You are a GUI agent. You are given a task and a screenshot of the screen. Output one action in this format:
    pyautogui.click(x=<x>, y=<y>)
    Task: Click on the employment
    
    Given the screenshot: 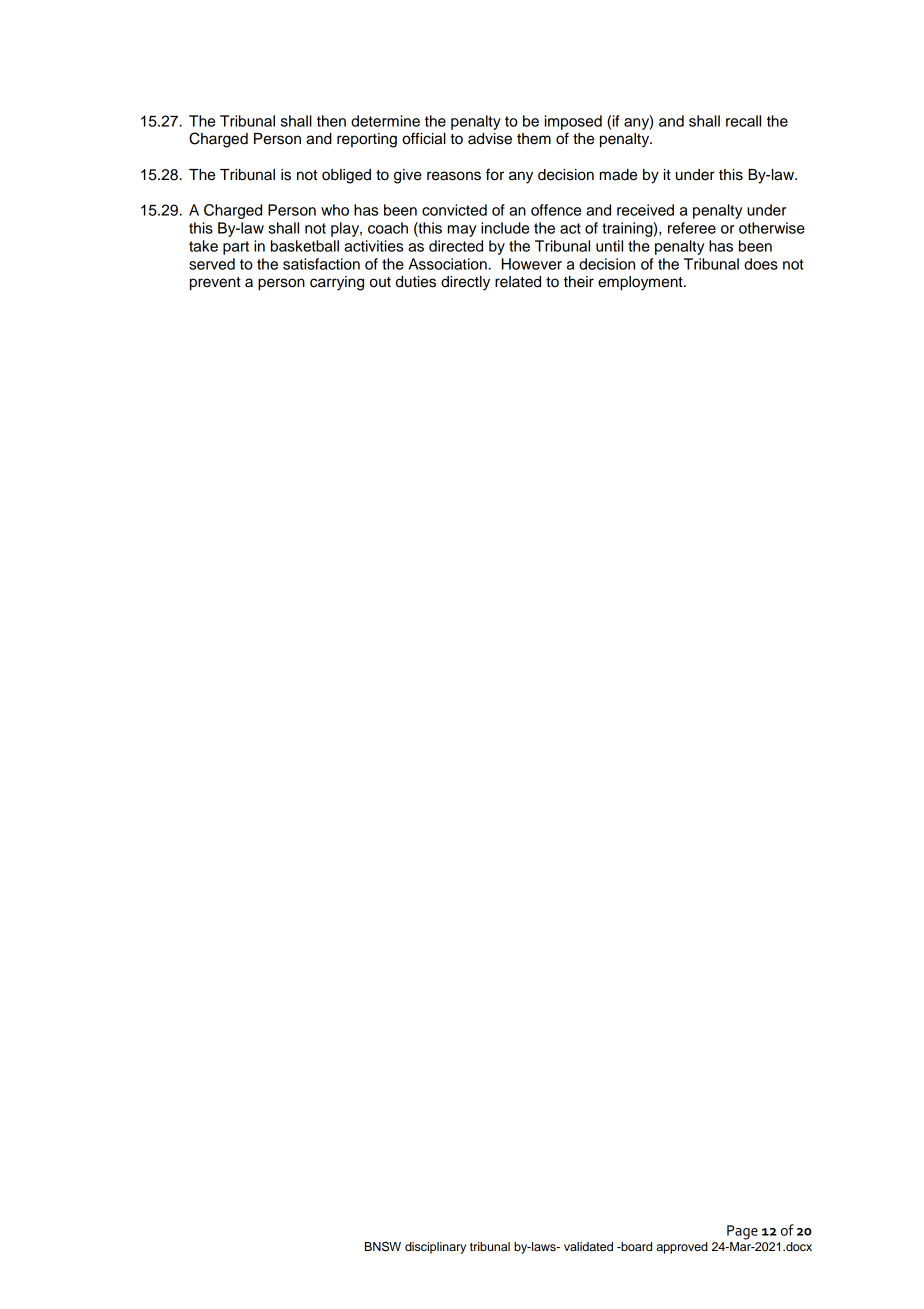 What is the action you would take?
    pyautogui.click(x=641, y=283)
